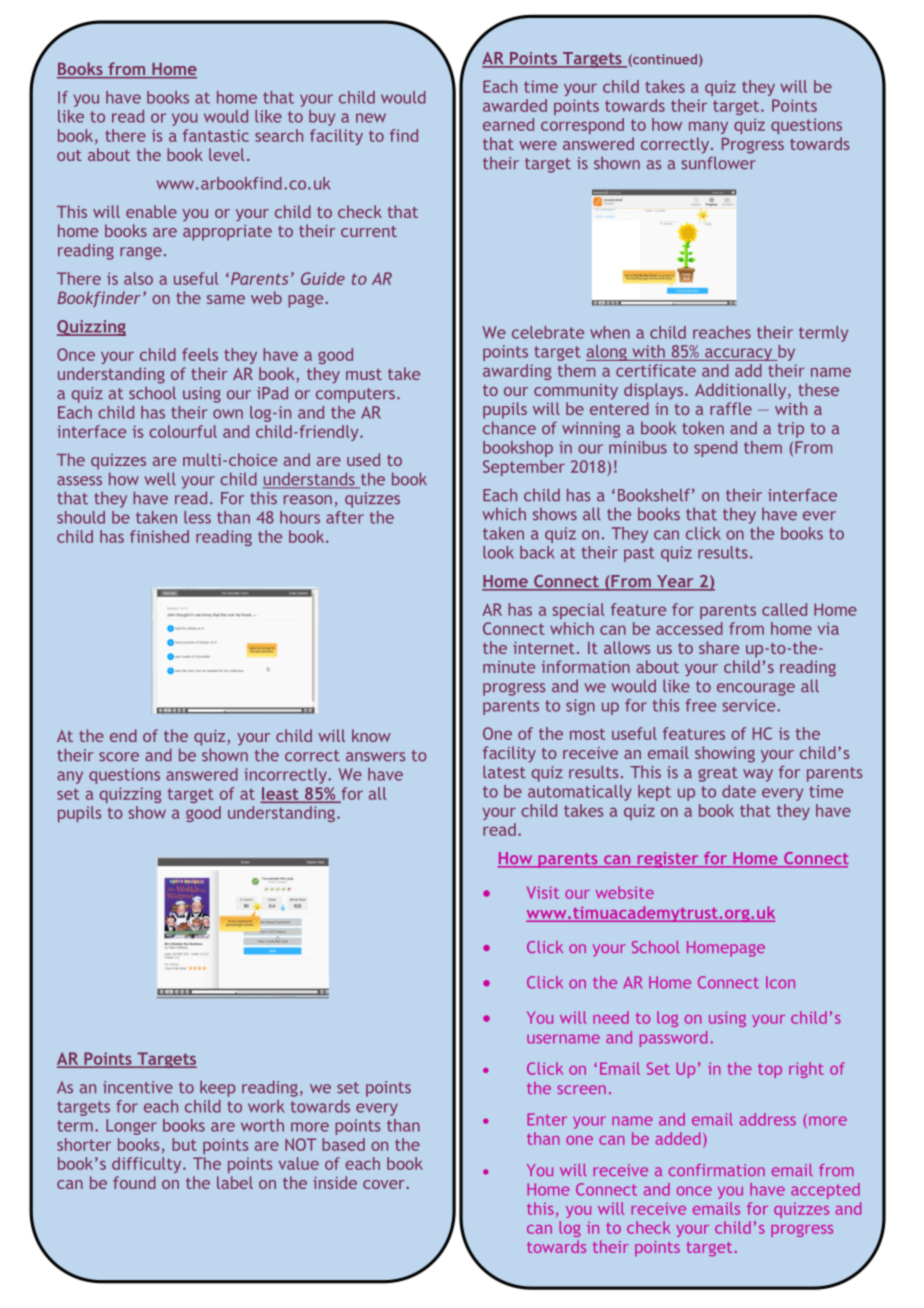  Describe the element at coordinates (385, 1184) in the image. I see `cover` at that location.
